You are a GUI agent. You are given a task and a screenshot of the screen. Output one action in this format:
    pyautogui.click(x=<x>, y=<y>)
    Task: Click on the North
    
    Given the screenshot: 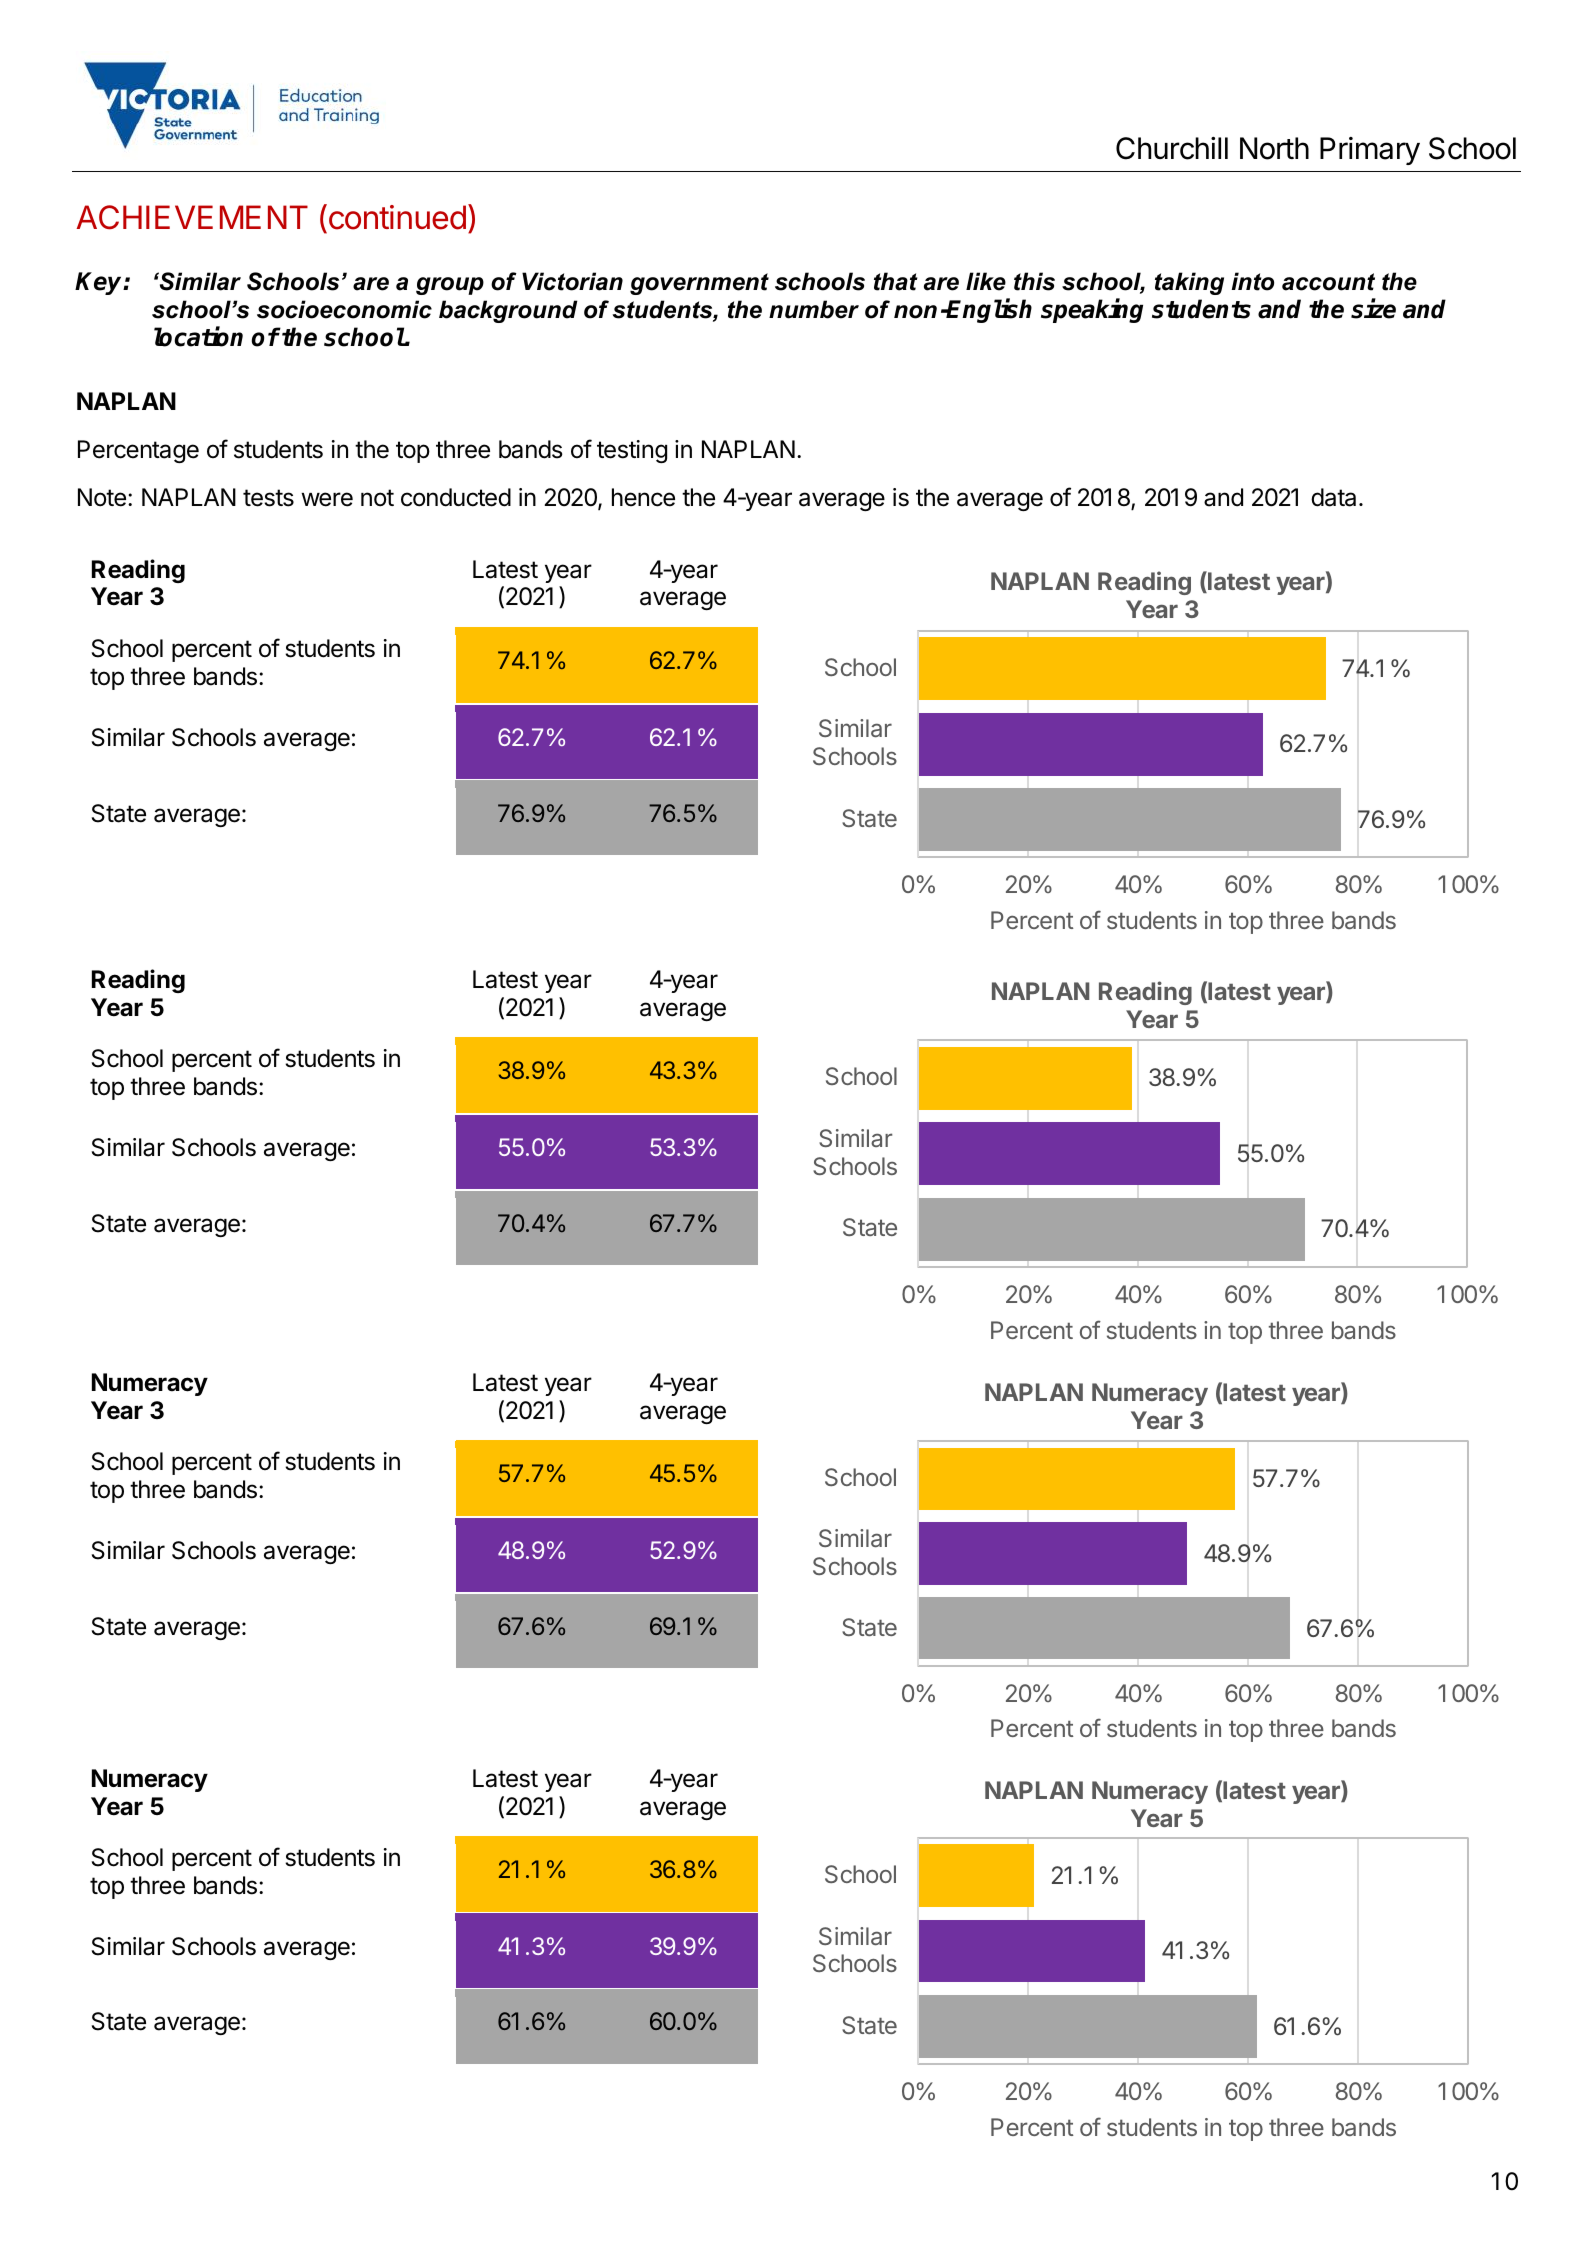 What is the action you would take?
    pyautogui.click(x=1274, y=148)
